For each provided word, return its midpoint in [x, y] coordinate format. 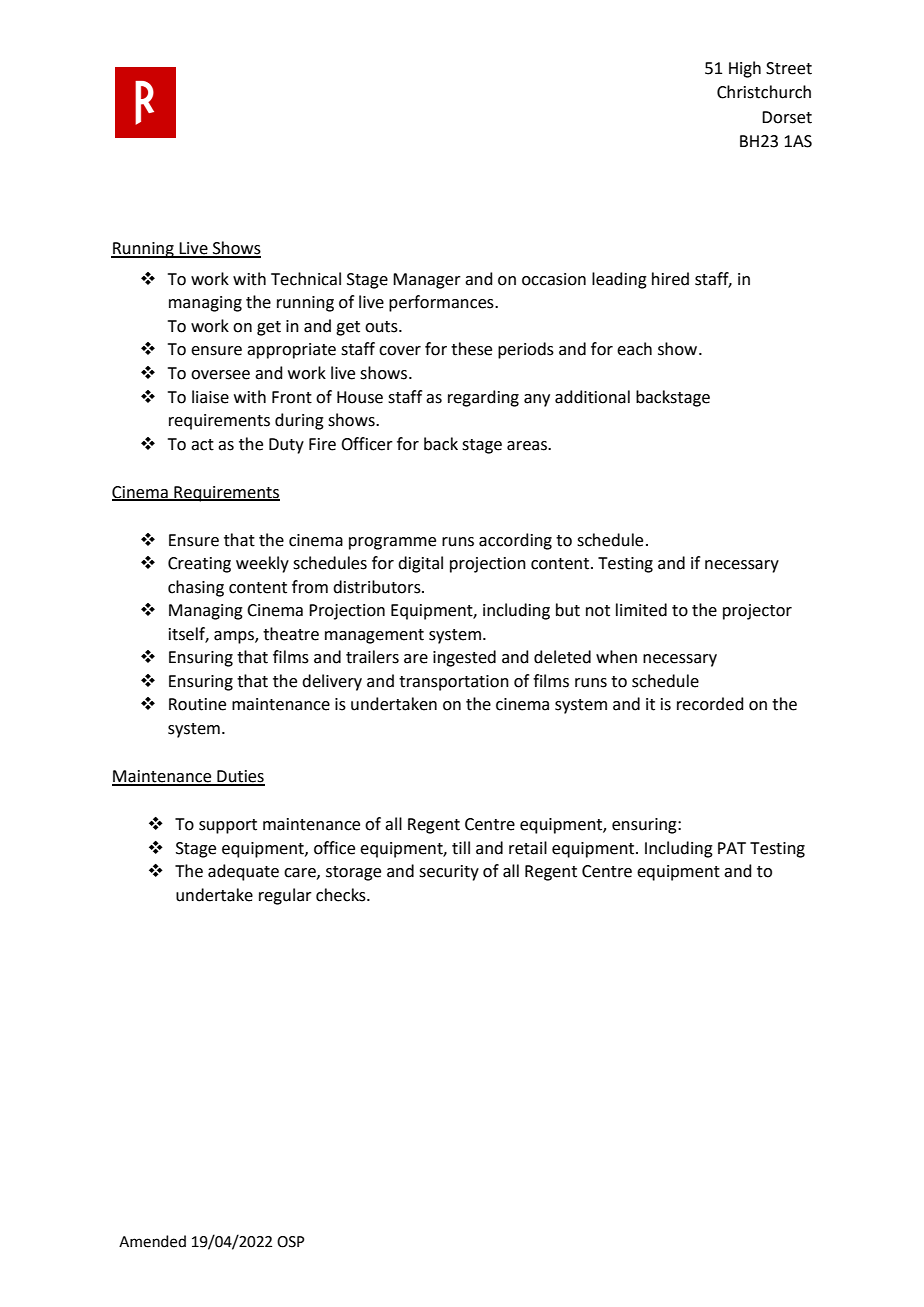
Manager [427, 281]
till [461, 848]
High [745, 69]
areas [528, 446]
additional [592, 397]
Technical [306, 279]
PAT [732, 848]
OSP [291, 1242]
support [228, 826]
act [202, 445]
